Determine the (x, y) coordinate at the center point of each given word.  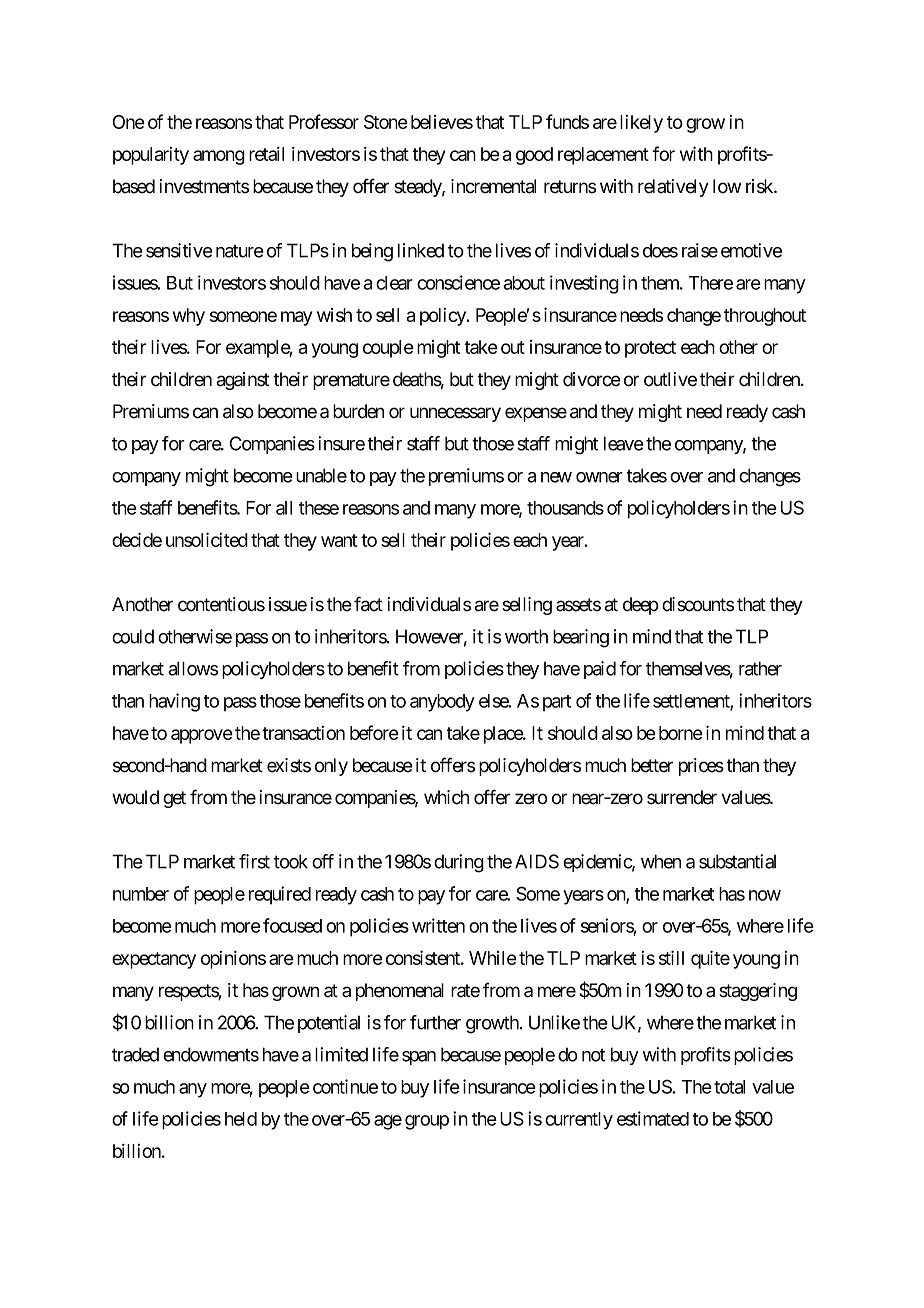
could (133, 636)
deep (641, 606)
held (241, 1119)
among (219, 157)
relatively (673, 188)
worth (526, 636)
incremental (493, 186)
